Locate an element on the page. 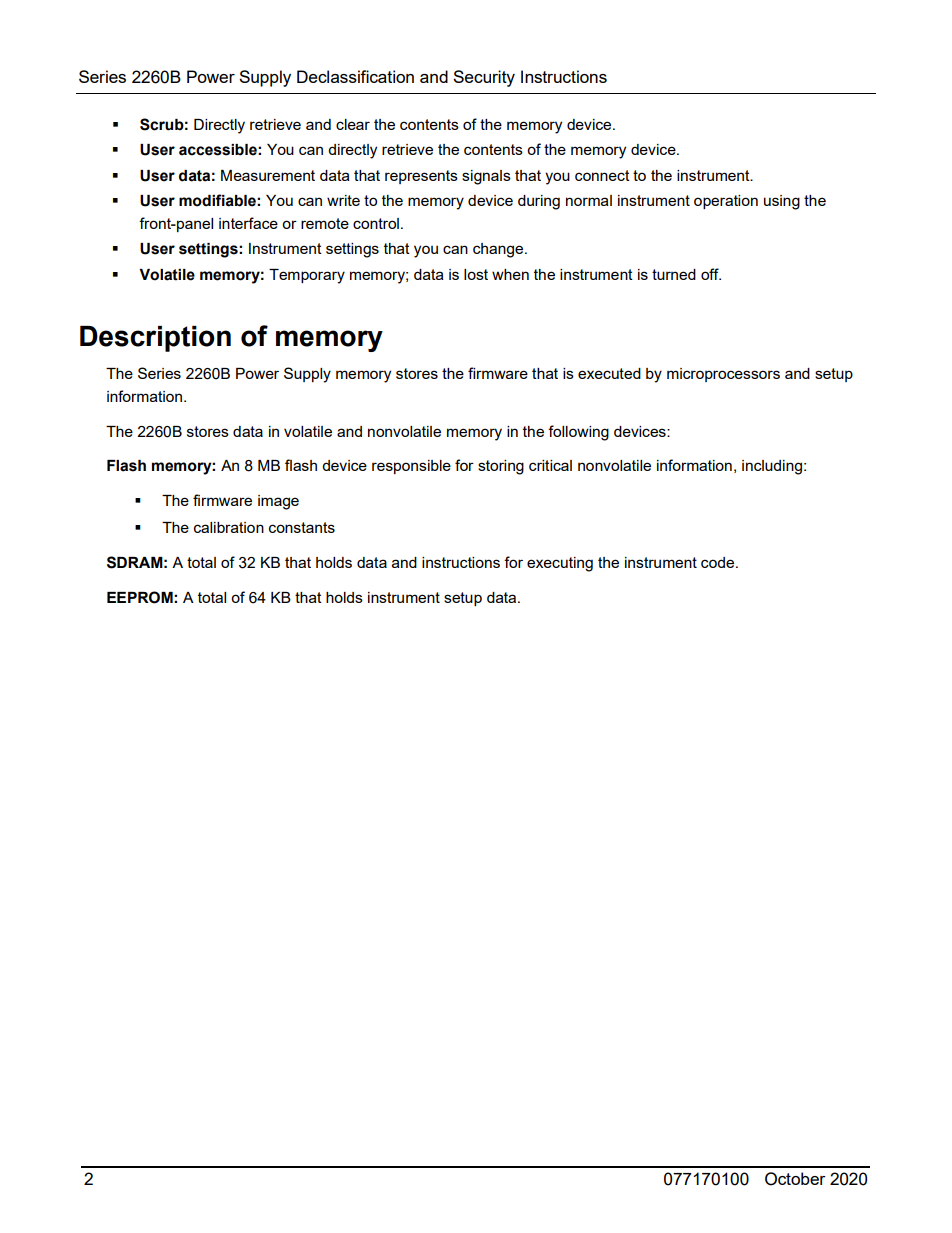 This document has height=1233, width=952. operation is located at coordinates (726, 202).
